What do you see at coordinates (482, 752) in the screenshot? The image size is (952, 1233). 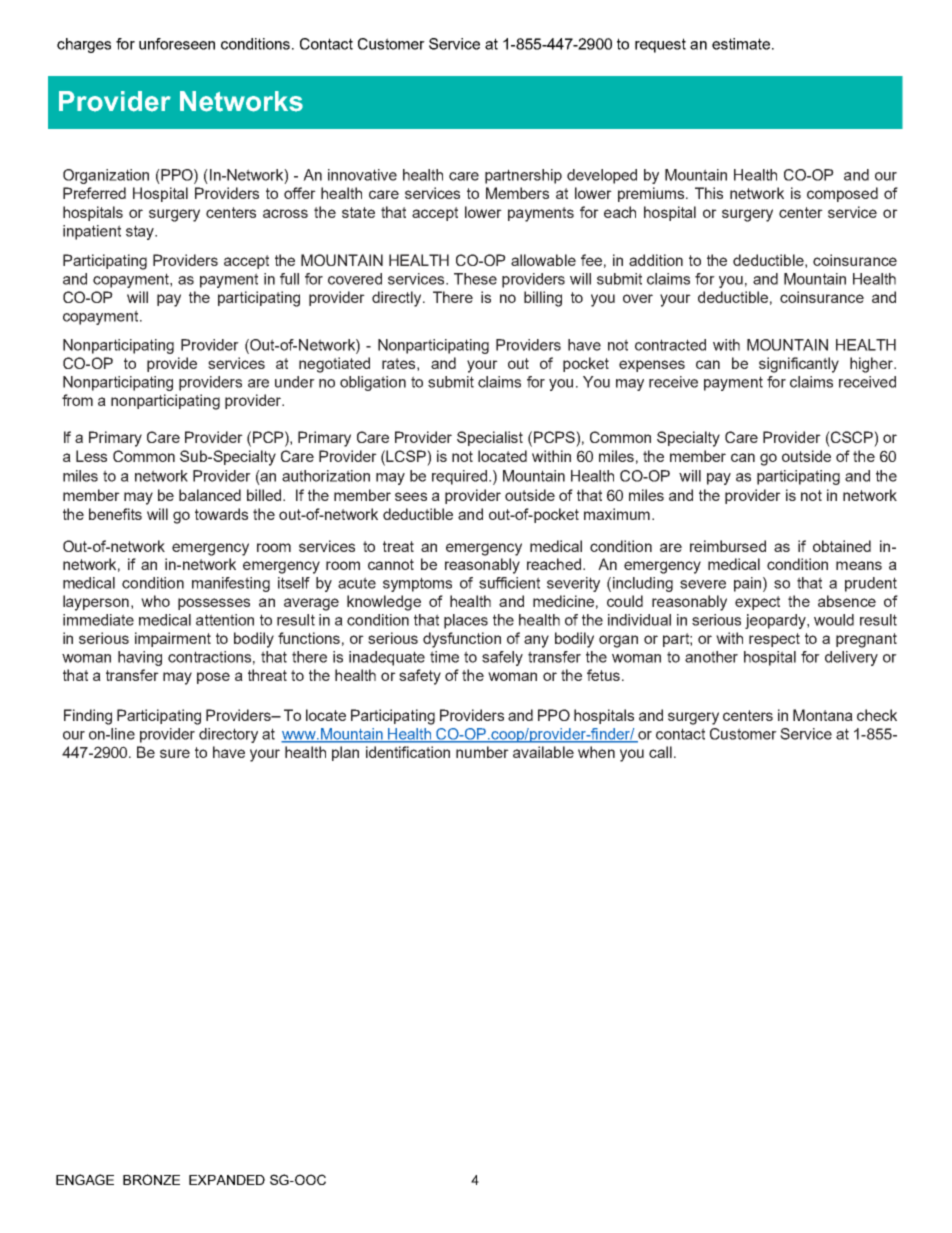 I see `number` at bounding box center [482, 752].
